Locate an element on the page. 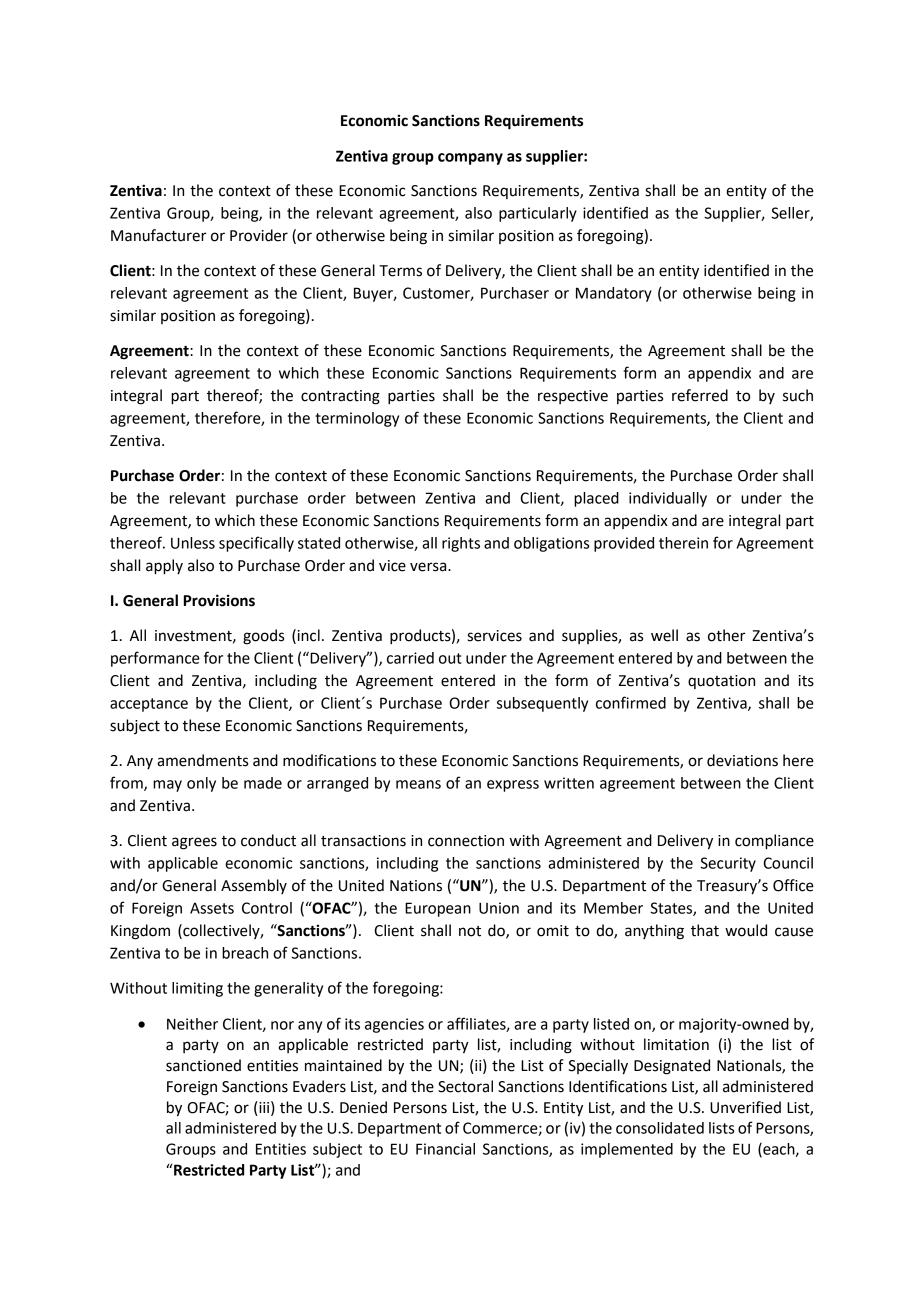 The image size is (924, 1308). company is located at coordinates (470, 159).
